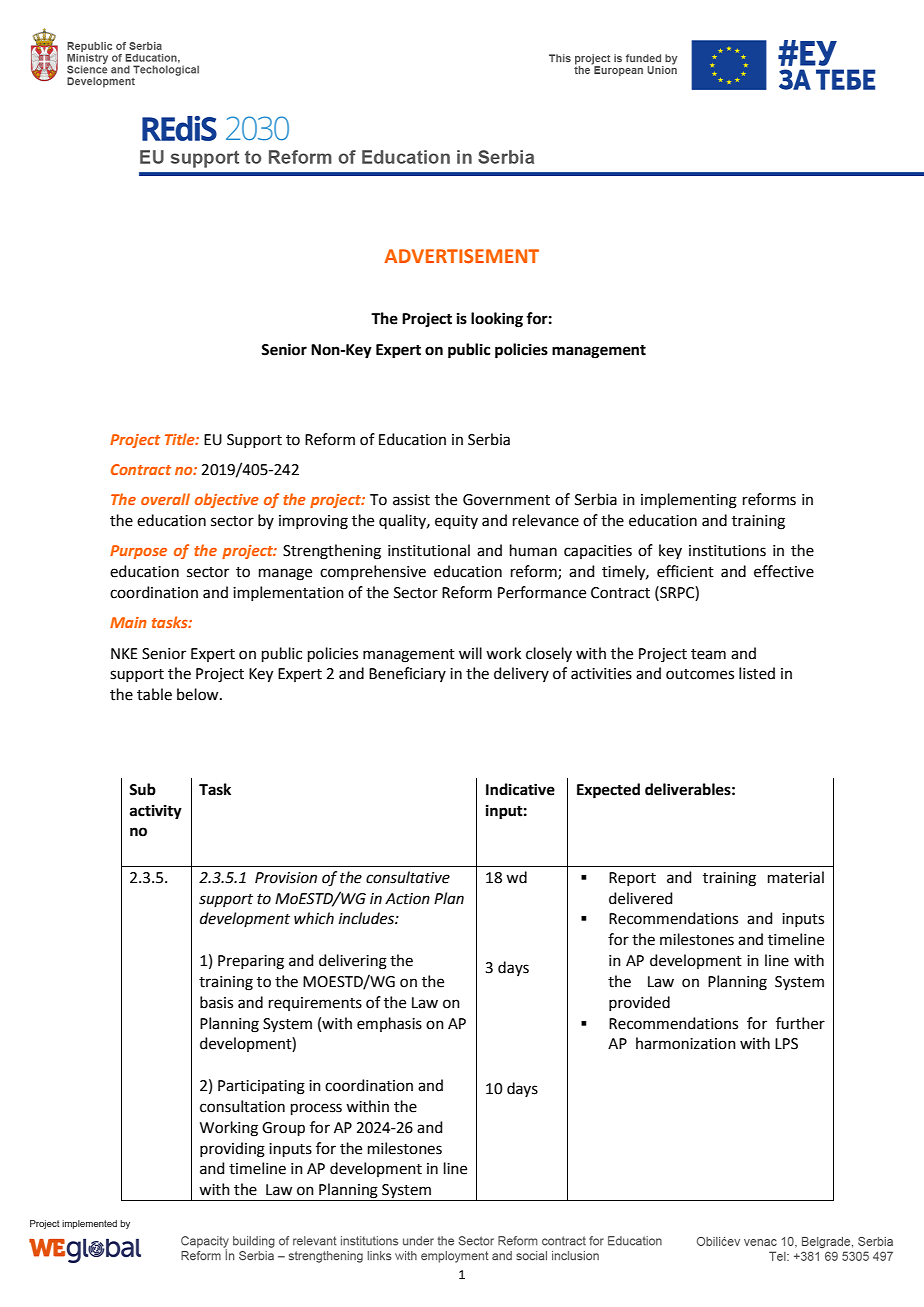 The width and height of the screenshot is (924, 1307). What do you see at coordinates (727, 551) in the screenshot?
I see `institutions` at bounding box center [727, 551].
